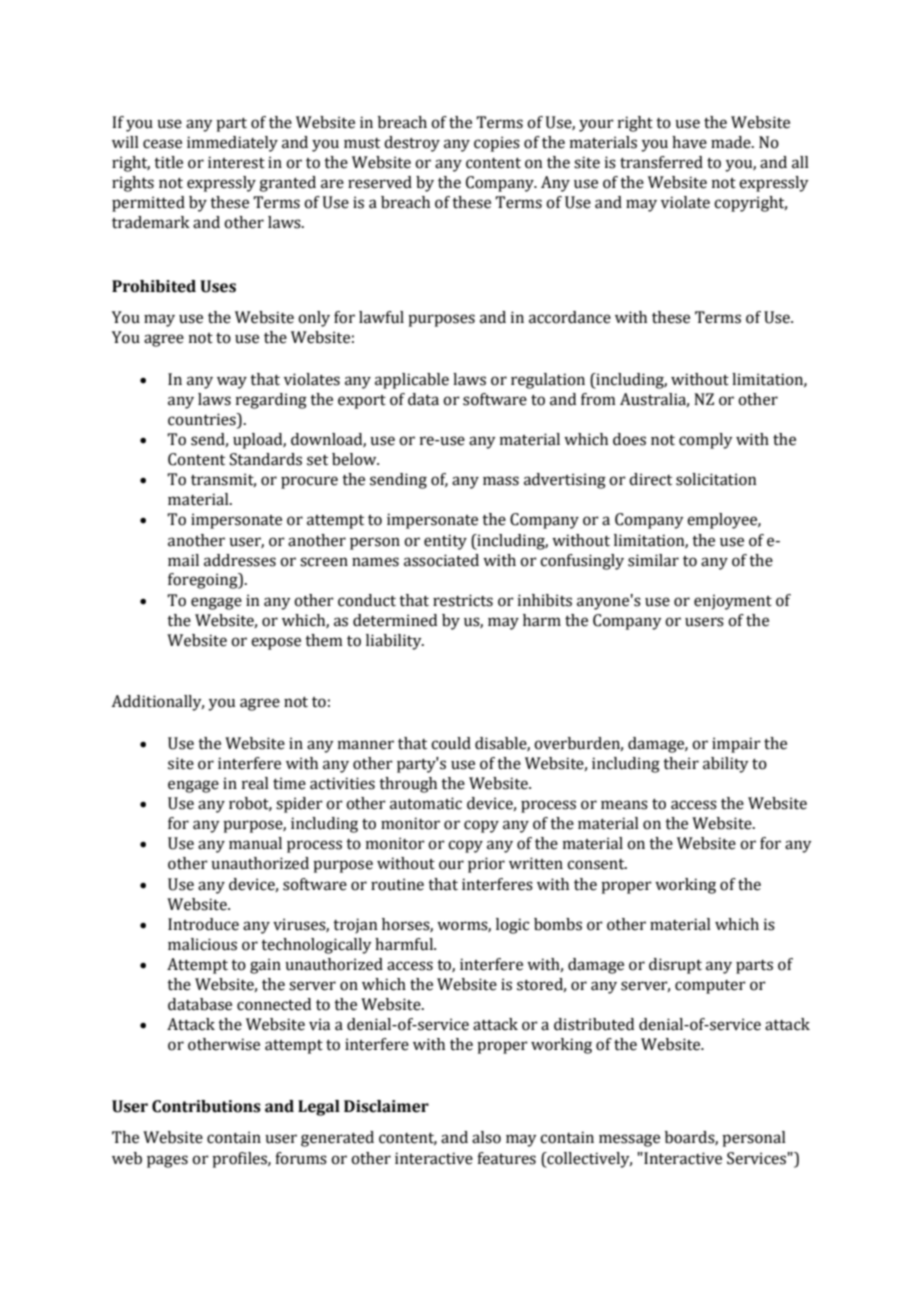 Image resolution: width=924 pixels, height=1308 pixels. What do you see at coordinates (204, 581) in the screenshot?
I see `foregoing` at bounding box center [204, 581].
